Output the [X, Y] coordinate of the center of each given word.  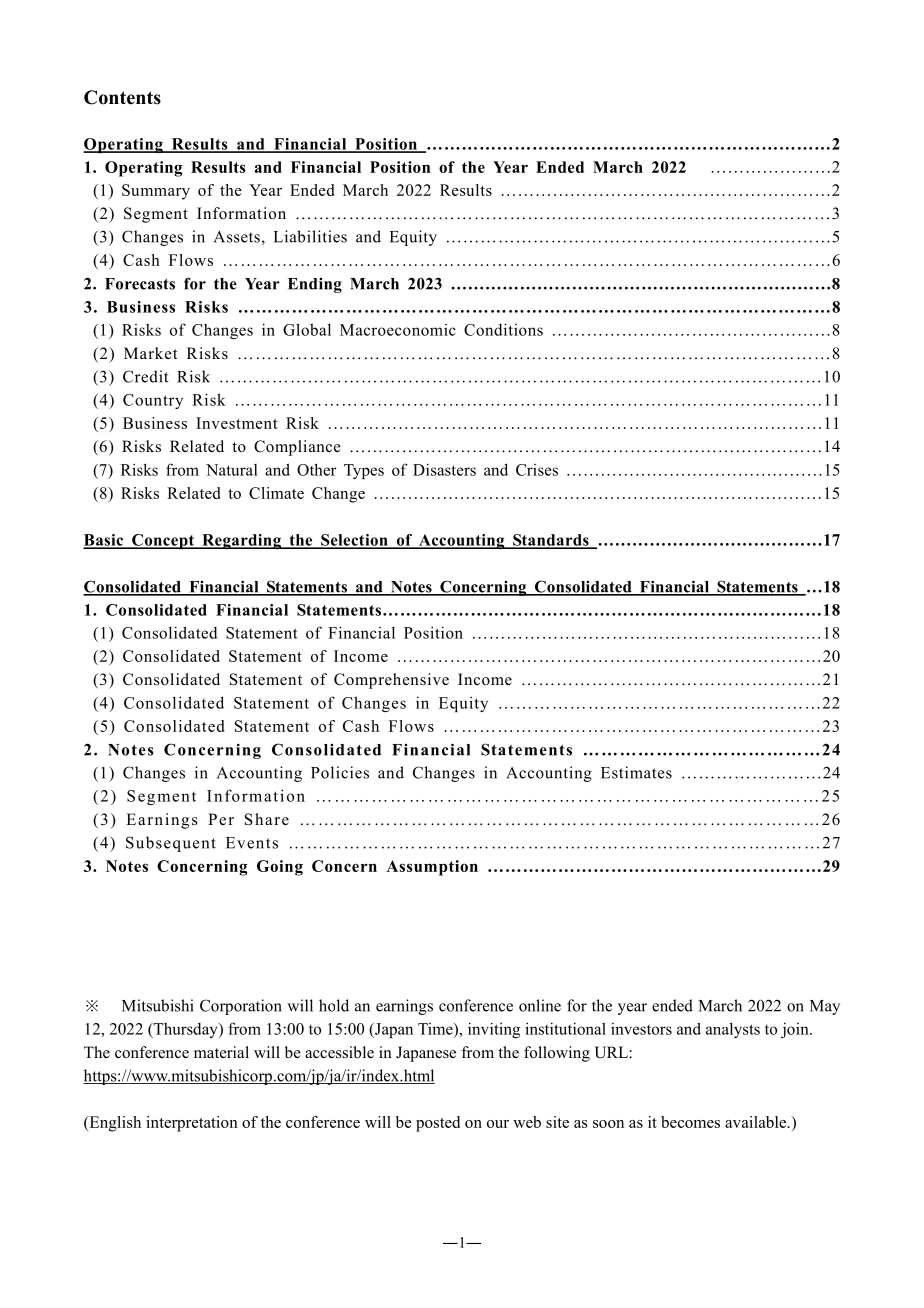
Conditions [503, 329]
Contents [122, 97]
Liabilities [310, 236]
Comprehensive [391, 681]
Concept [163, 541]
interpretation [192, 1124]
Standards [551, 541]
